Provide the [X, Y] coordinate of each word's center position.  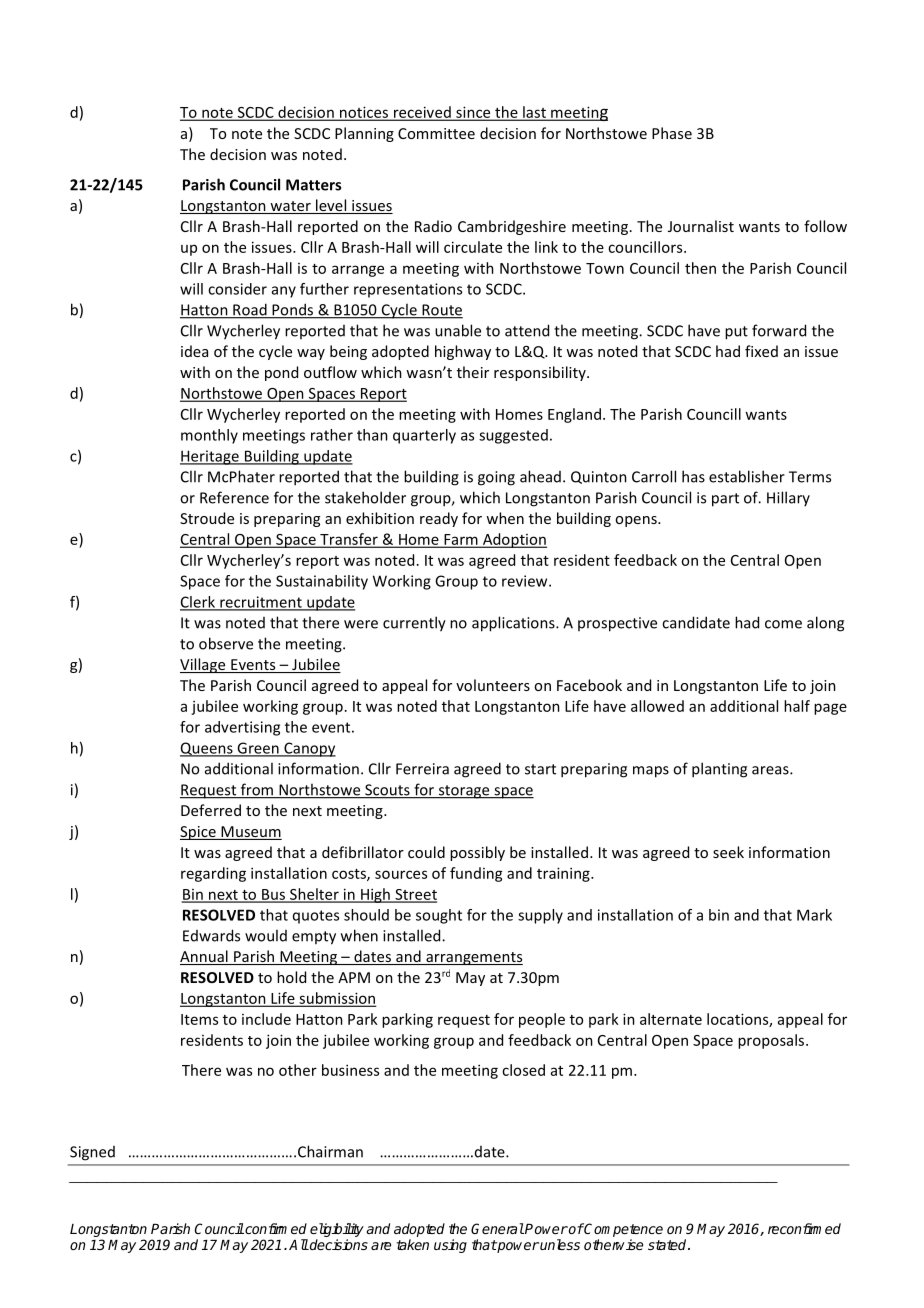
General [497, 1228]
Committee [436, 133]
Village [204, 665]
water [290, 207]
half [797, 706]
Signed [92, 1153]
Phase [672, 133]
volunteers [493, 685]
